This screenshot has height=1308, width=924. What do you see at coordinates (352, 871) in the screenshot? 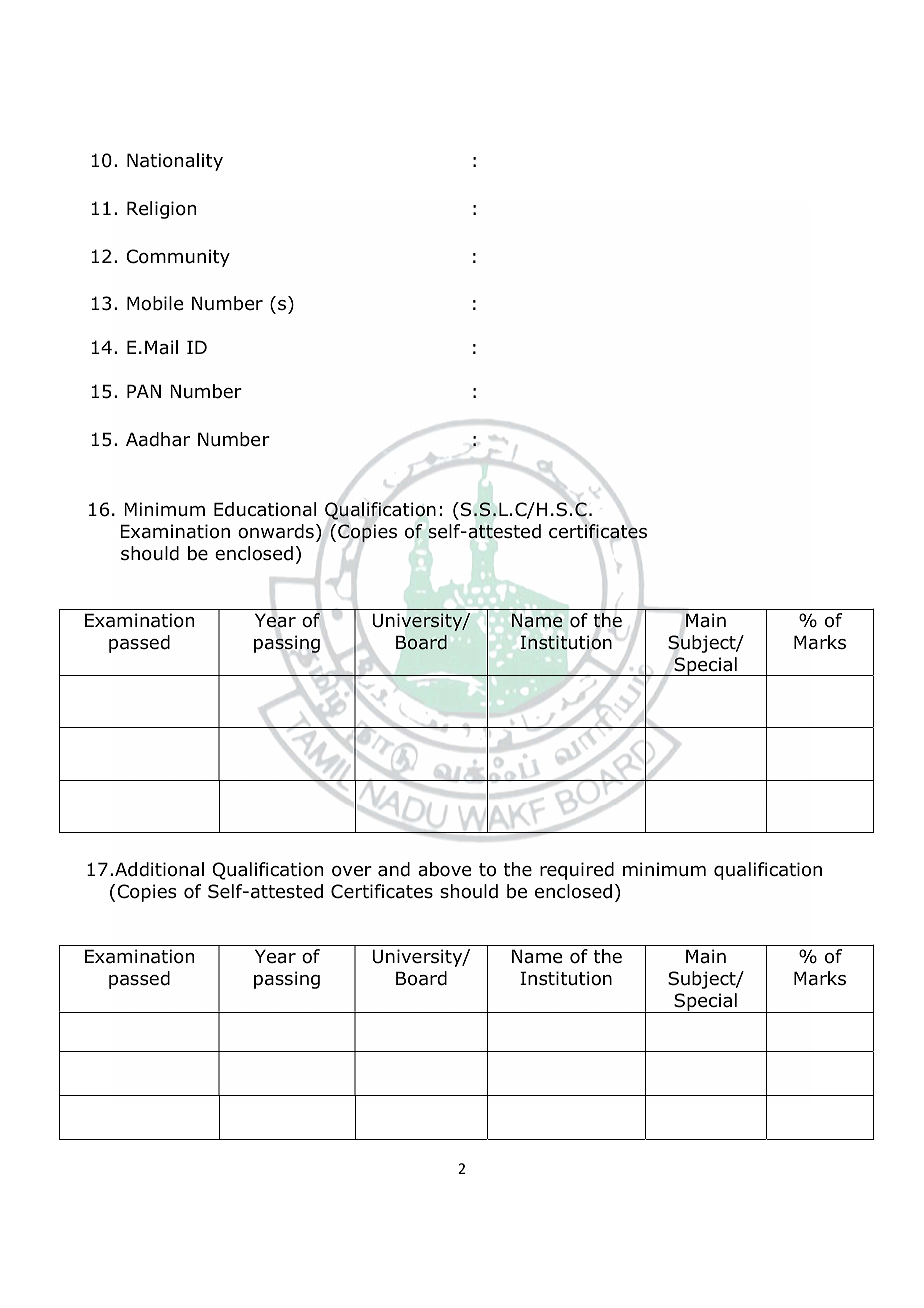
I see `over` at bounding box center [352, 871].
